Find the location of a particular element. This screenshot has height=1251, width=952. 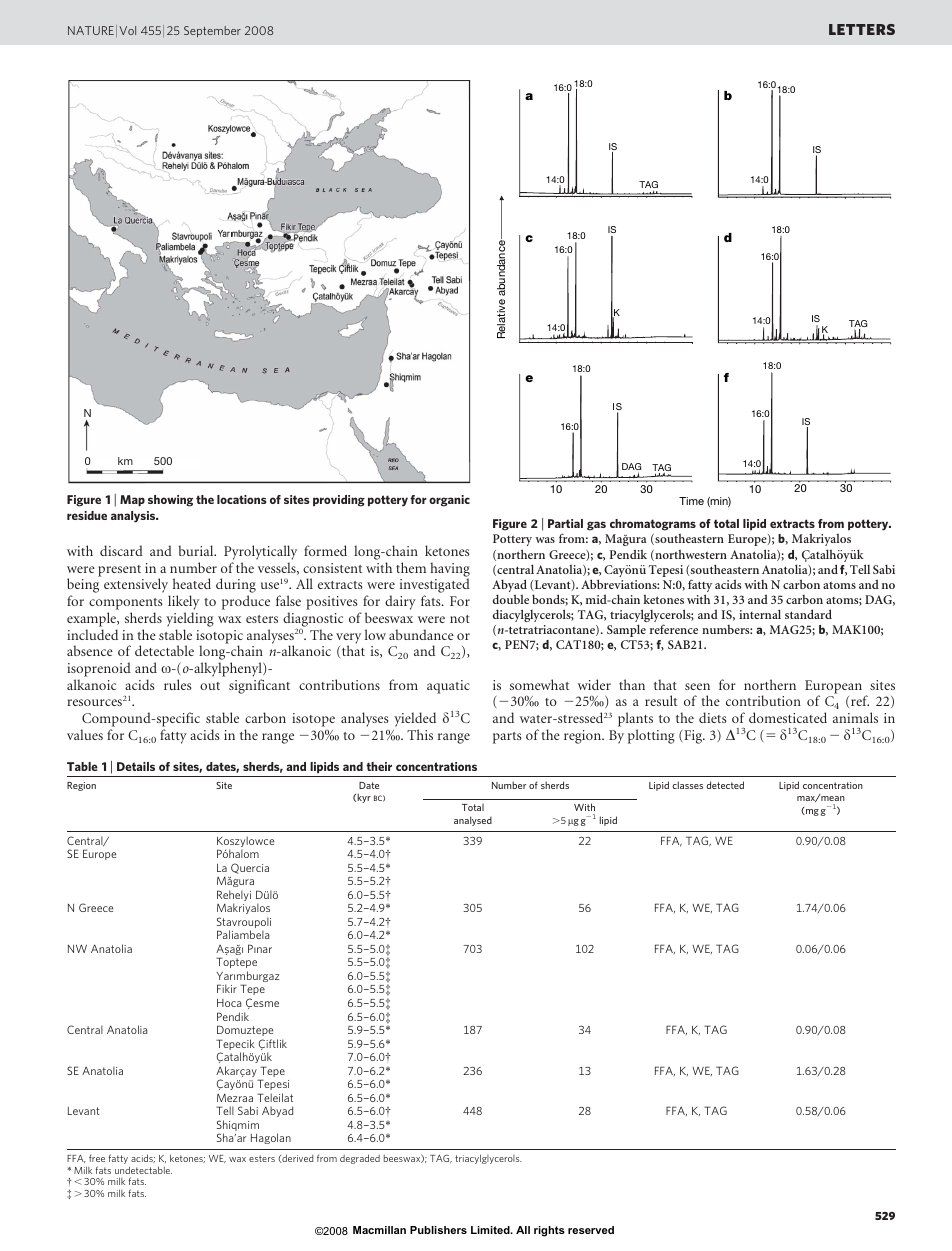

not is located at coordinates (460, 619).
